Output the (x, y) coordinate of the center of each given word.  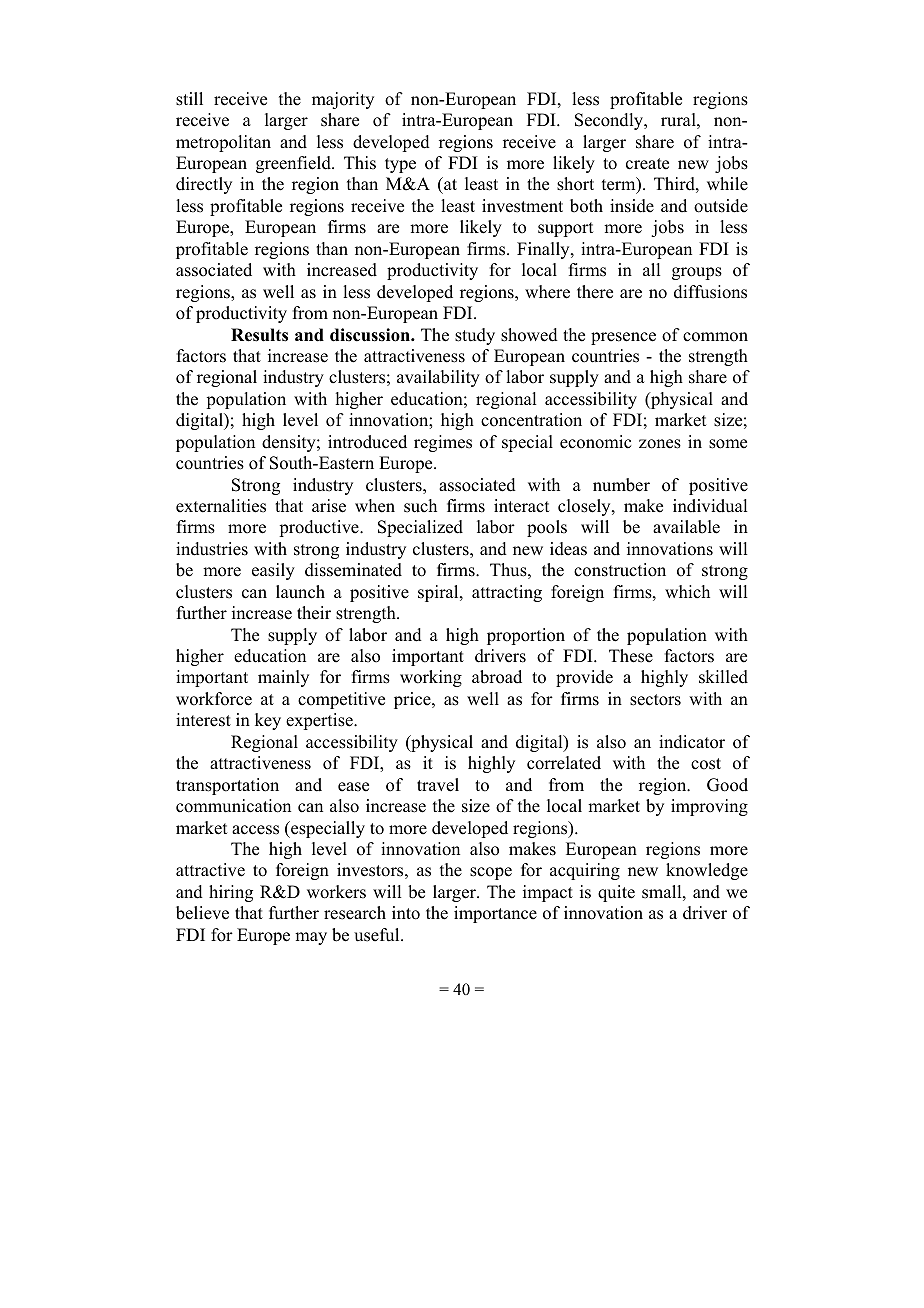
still (189, 99)
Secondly (610, 121)
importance (495, 914)
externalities (221, 506)
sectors (655, 700)
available (686, 527)
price (413, 700)
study (475, 336)
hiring (231, 893)
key (268, 721)
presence (623, 338)
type (400, 165)
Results (259, 335)
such (420, 506)
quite (616, 893)
